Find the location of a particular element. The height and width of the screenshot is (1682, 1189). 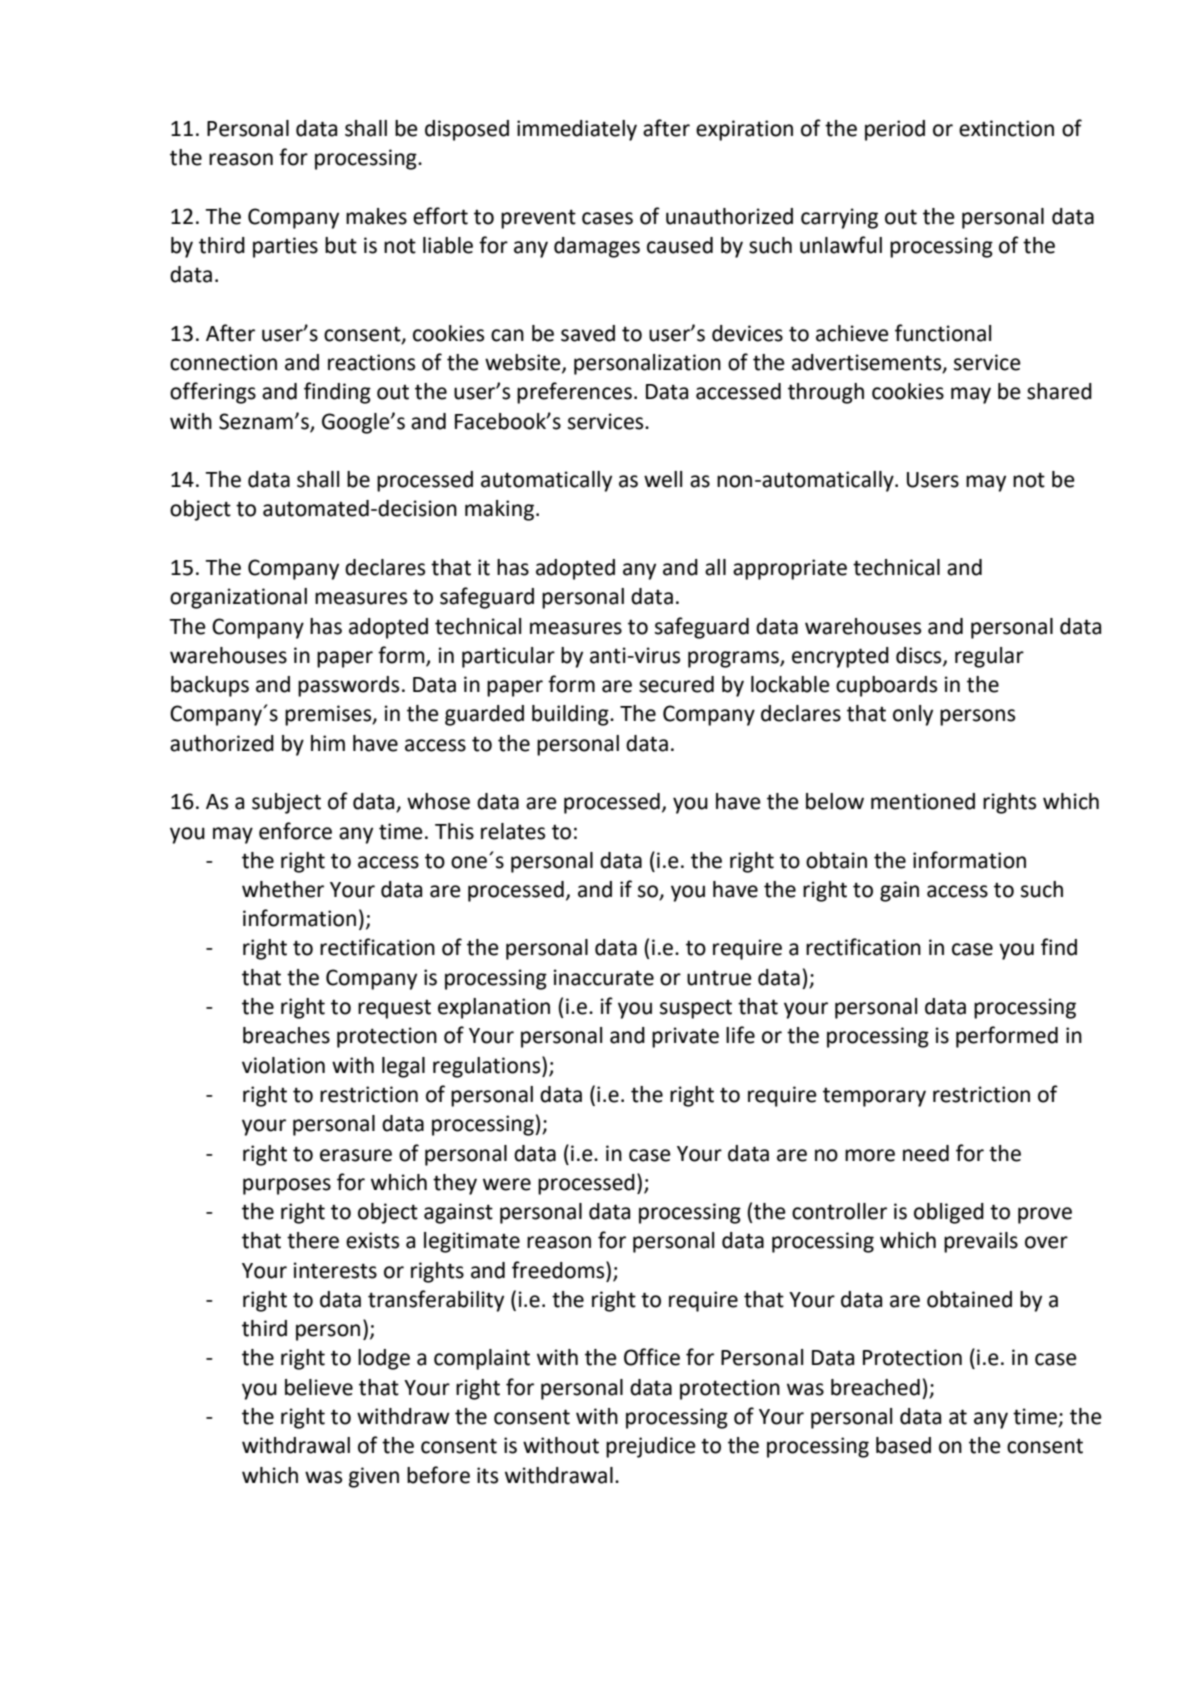

mentioned is located at coordinates (923, 801).
